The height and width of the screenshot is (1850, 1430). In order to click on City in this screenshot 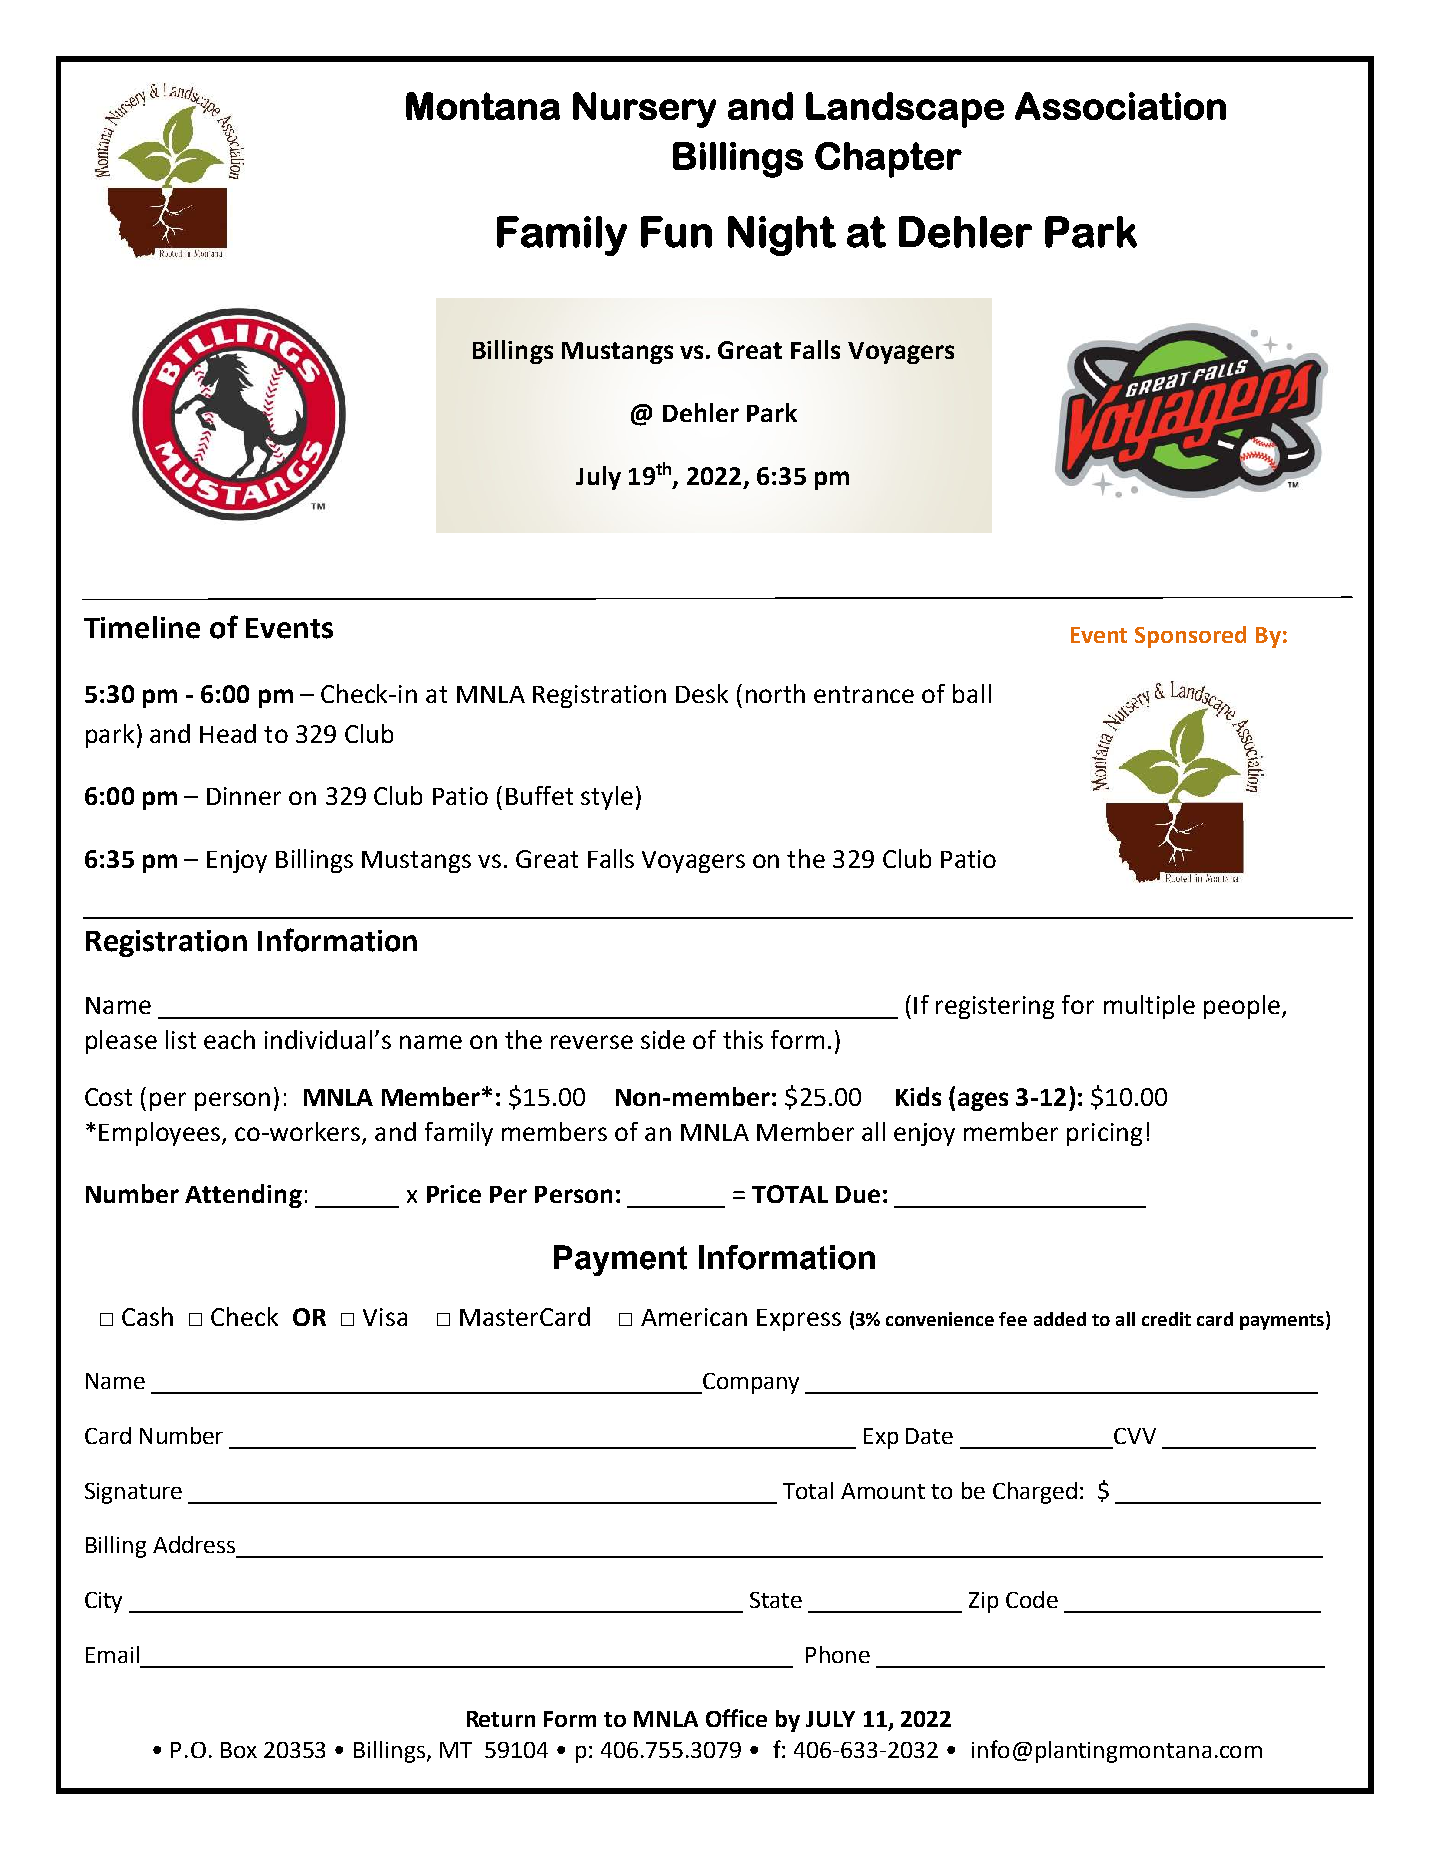, I will do `click(103, 1602)`.
